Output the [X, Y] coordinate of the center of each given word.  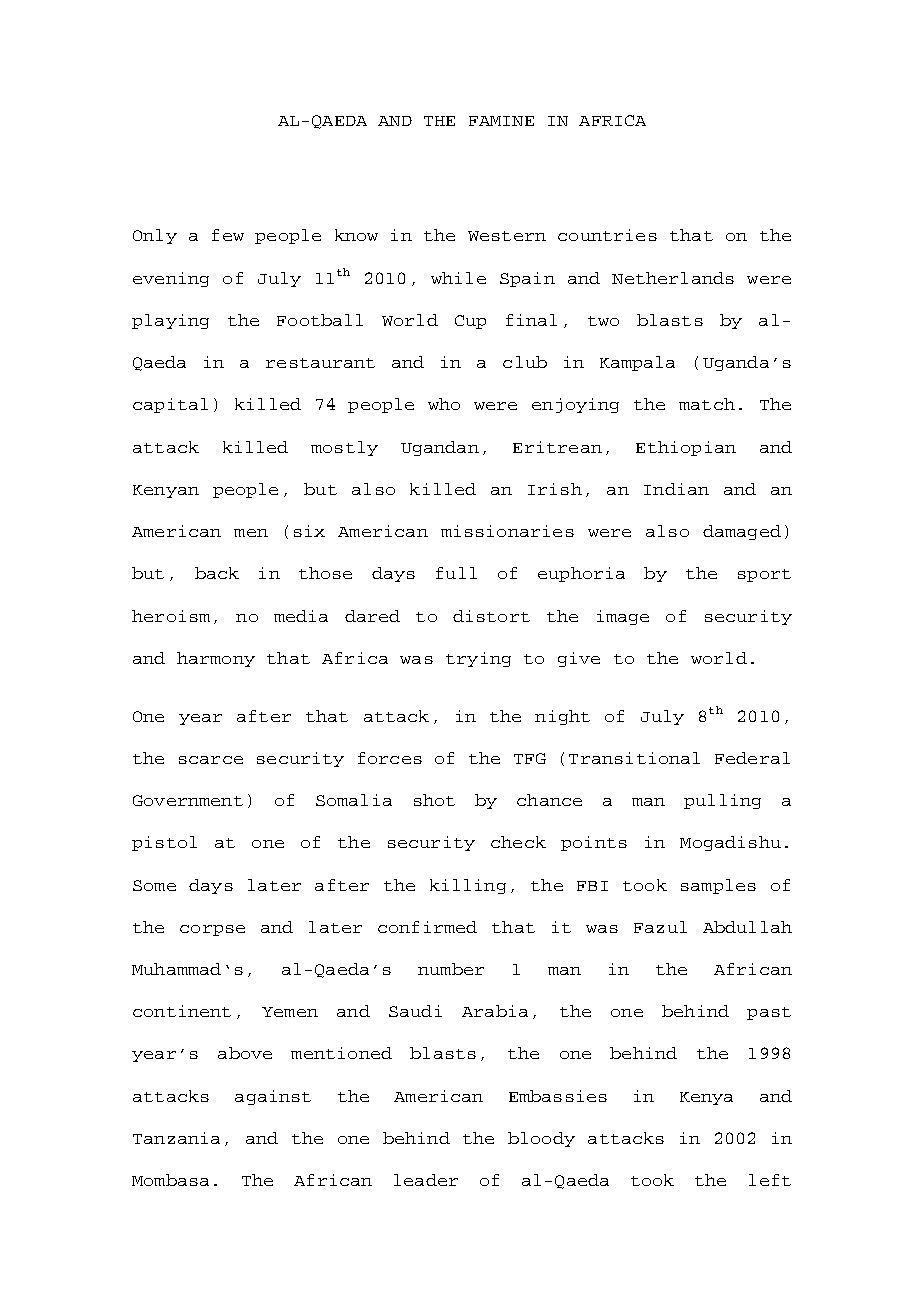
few [228, 235]
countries [607, 235]
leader [426, 1180]
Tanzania [176, 1138]
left [770, 1180]
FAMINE [501, 121]
